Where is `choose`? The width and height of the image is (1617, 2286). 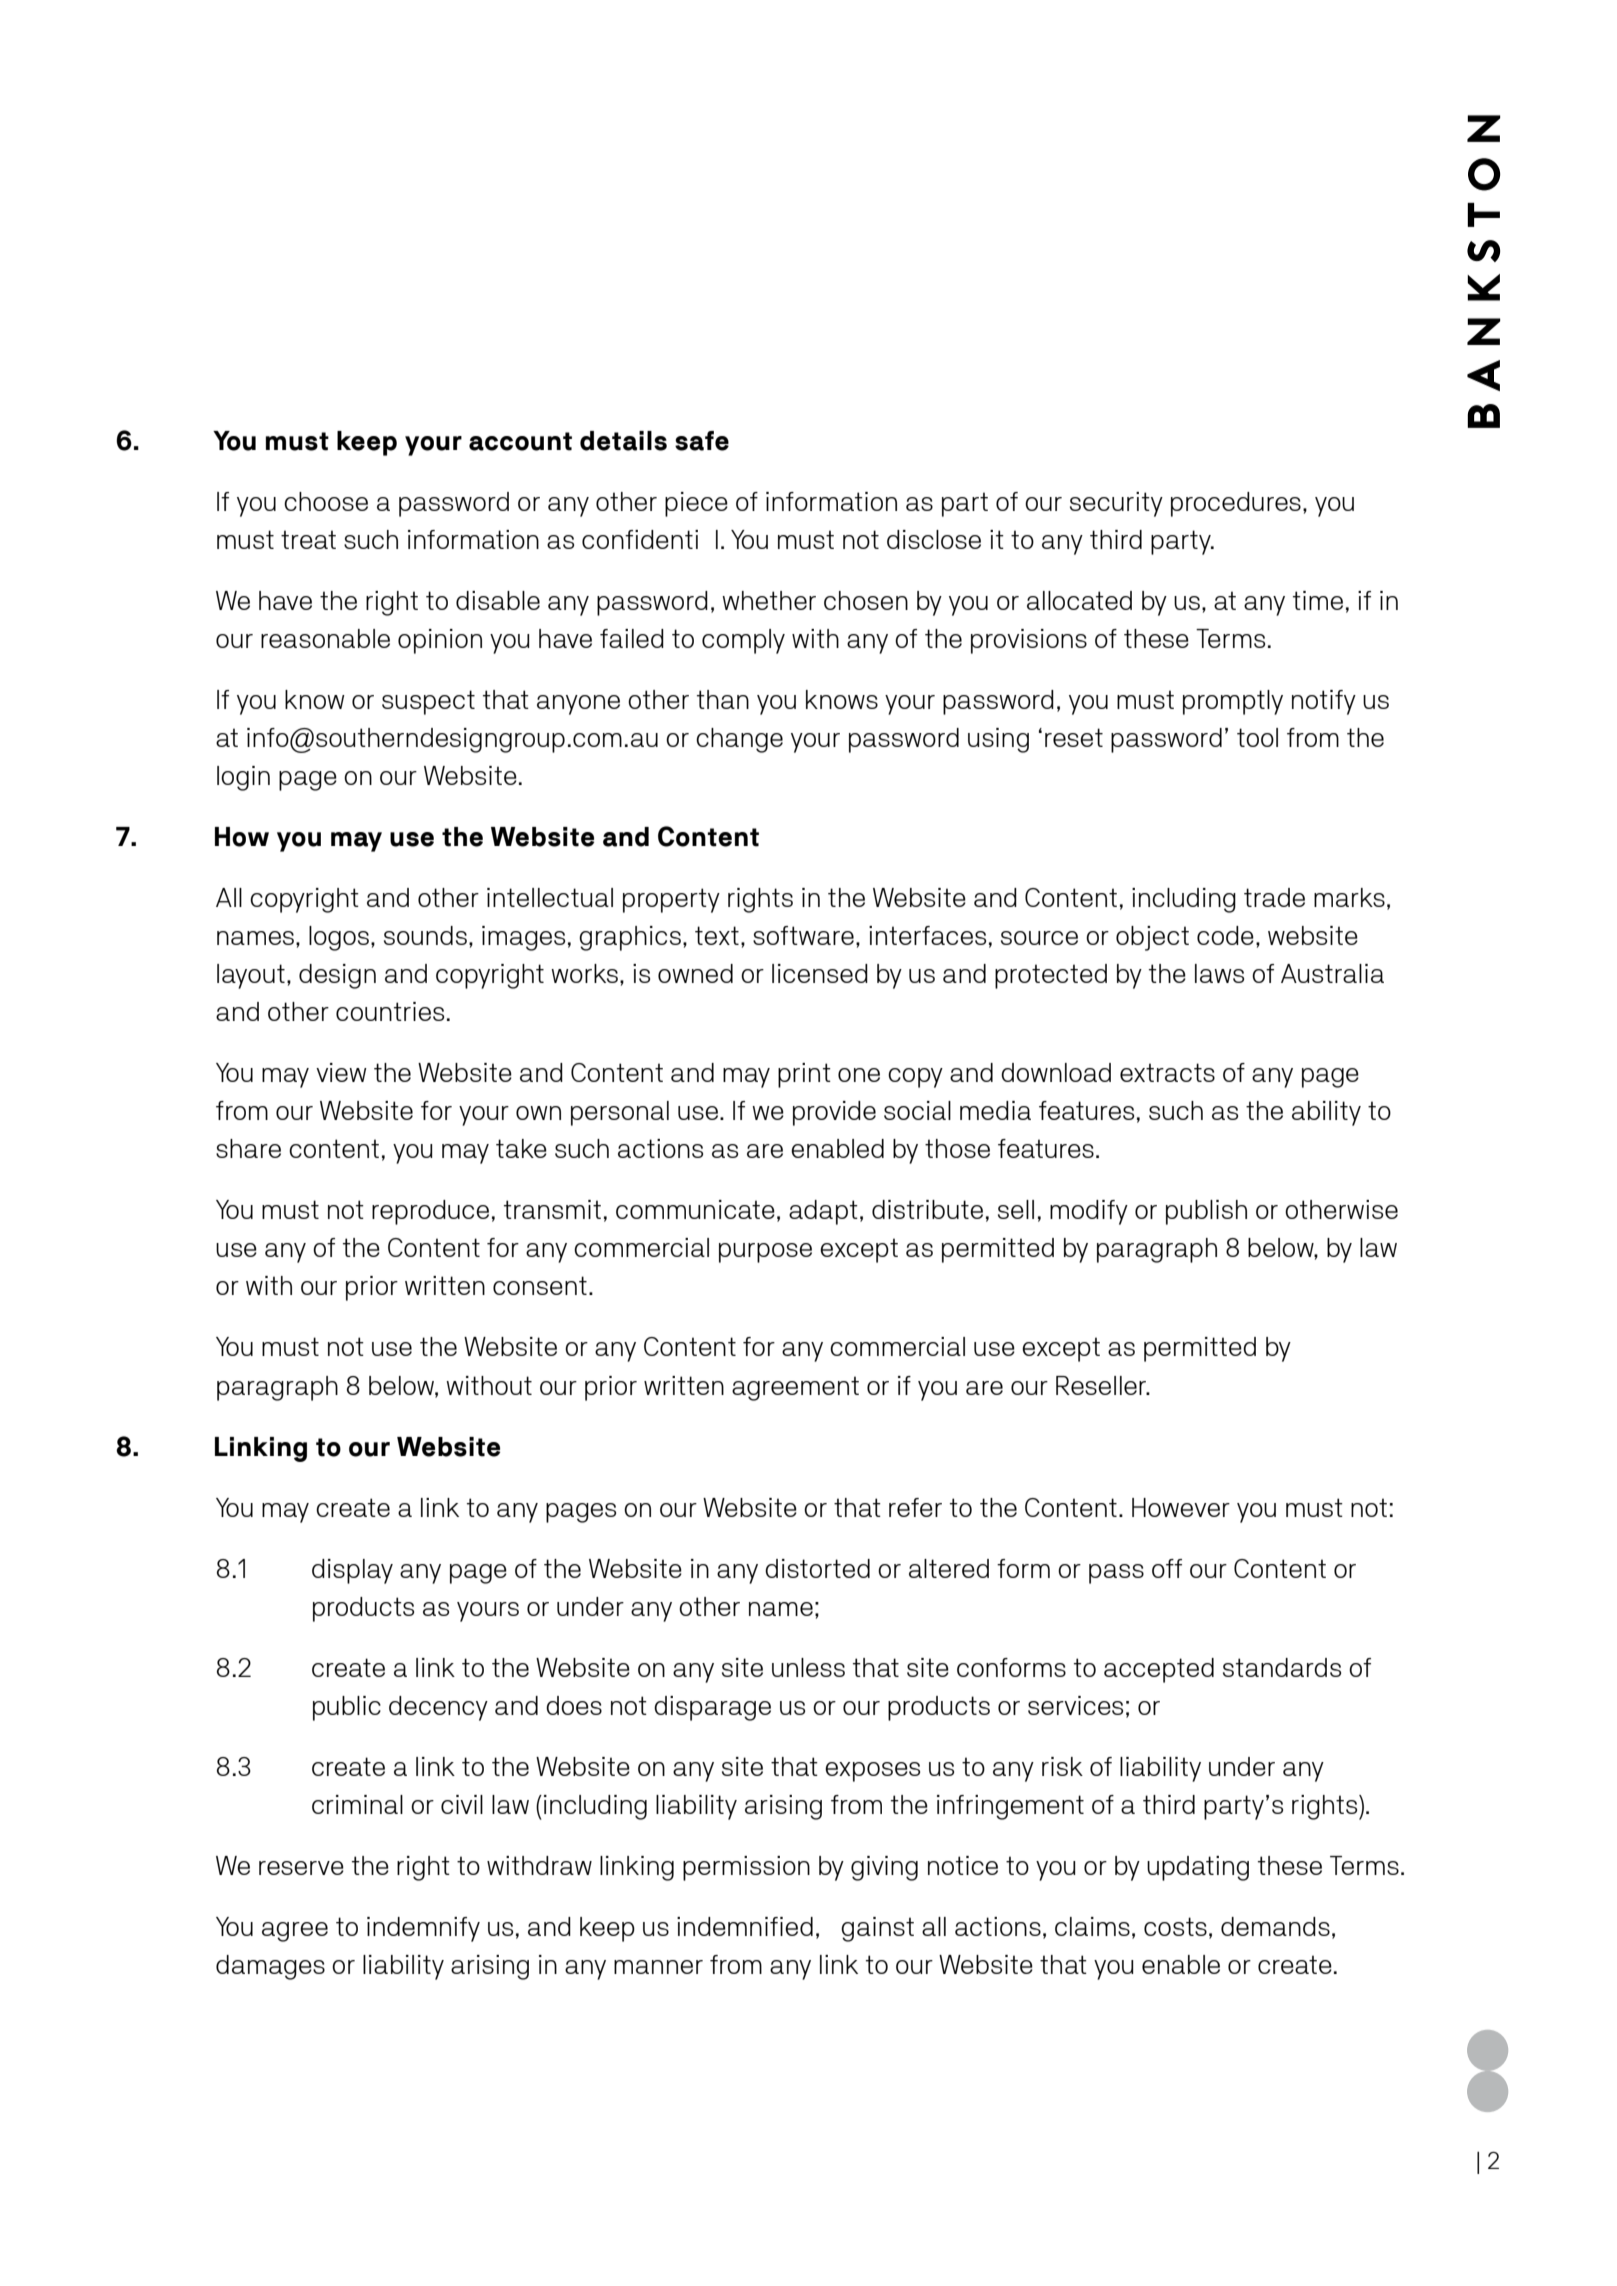 choose is located at coordinates (326, 501).
